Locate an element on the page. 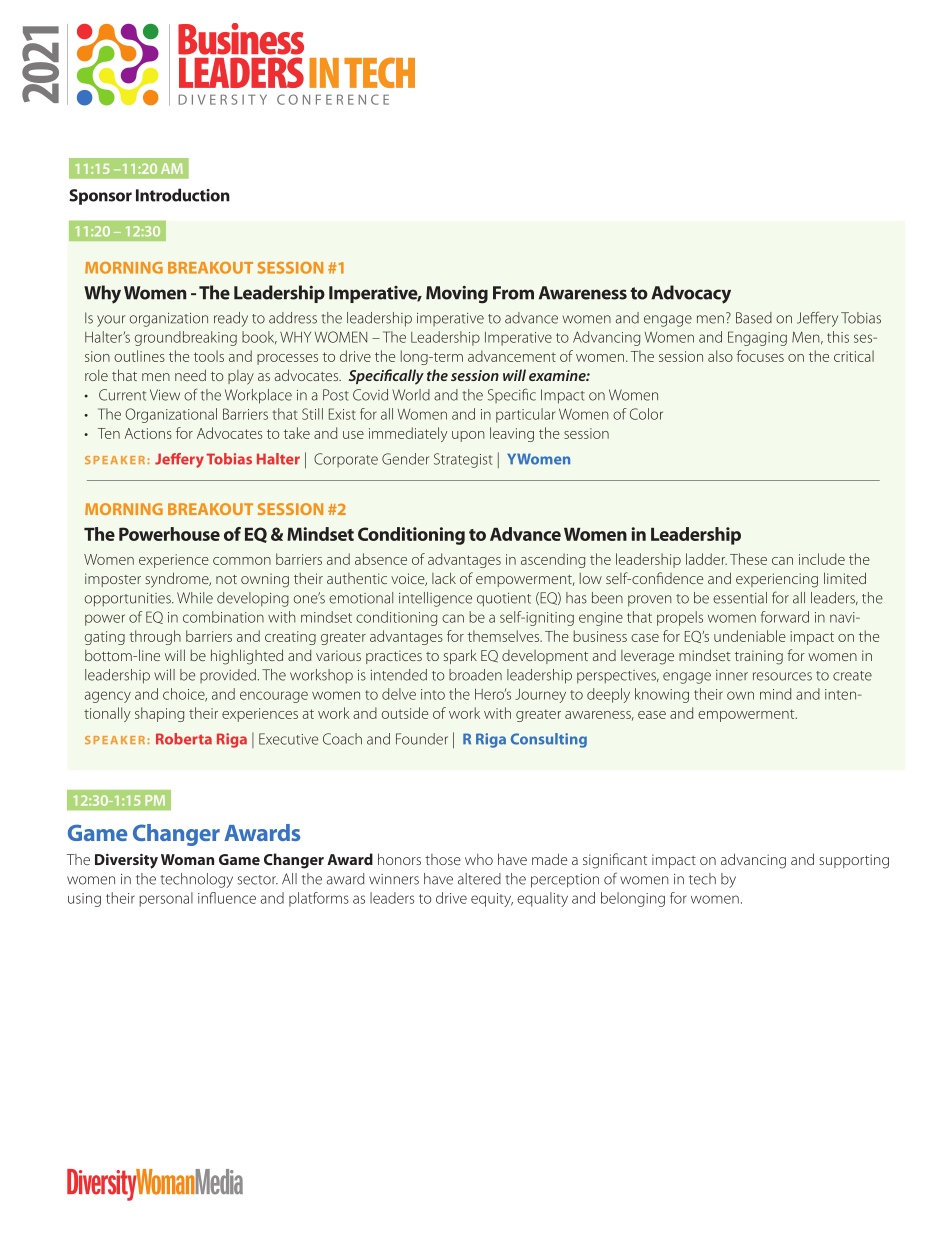 This image has height=1241, width=952. supporting is located at coordinates (854, 861).
